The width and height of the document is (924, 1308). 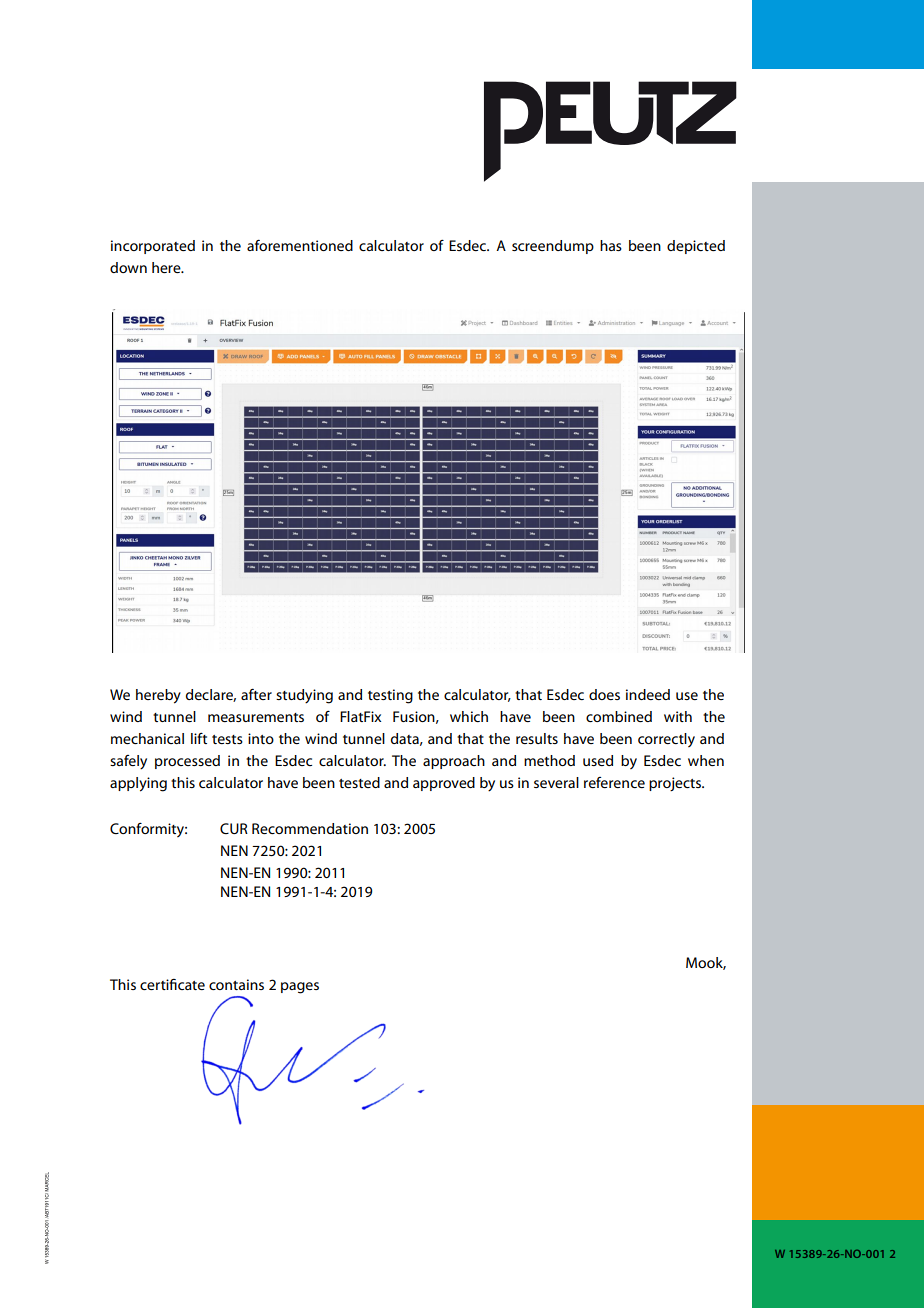 What do you see at coordinates (696, 247) in the document?
I see `depicted` at bounding box center [696, 247].
